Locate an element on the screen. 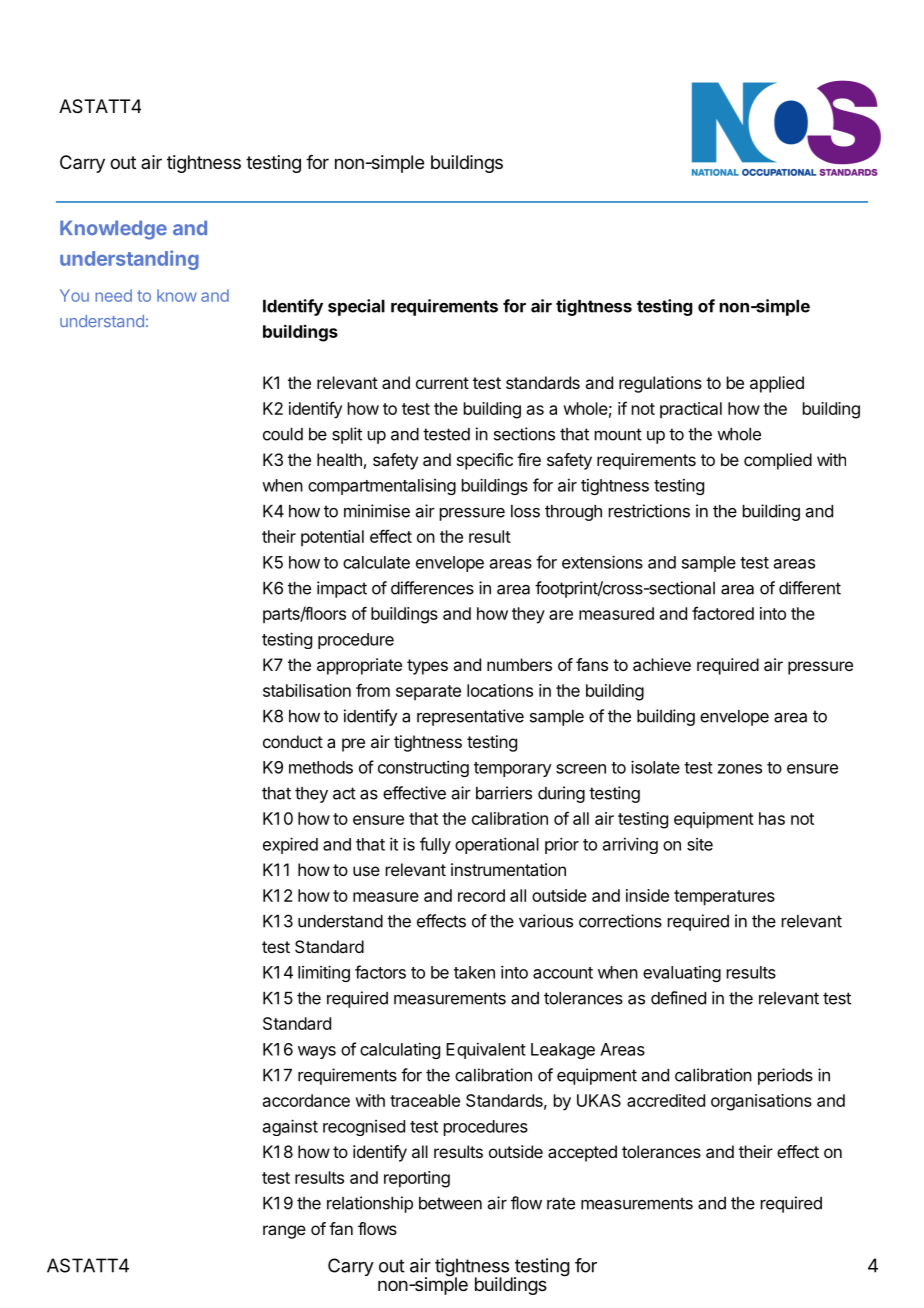  conduct is located at coordinates (293, 741).
